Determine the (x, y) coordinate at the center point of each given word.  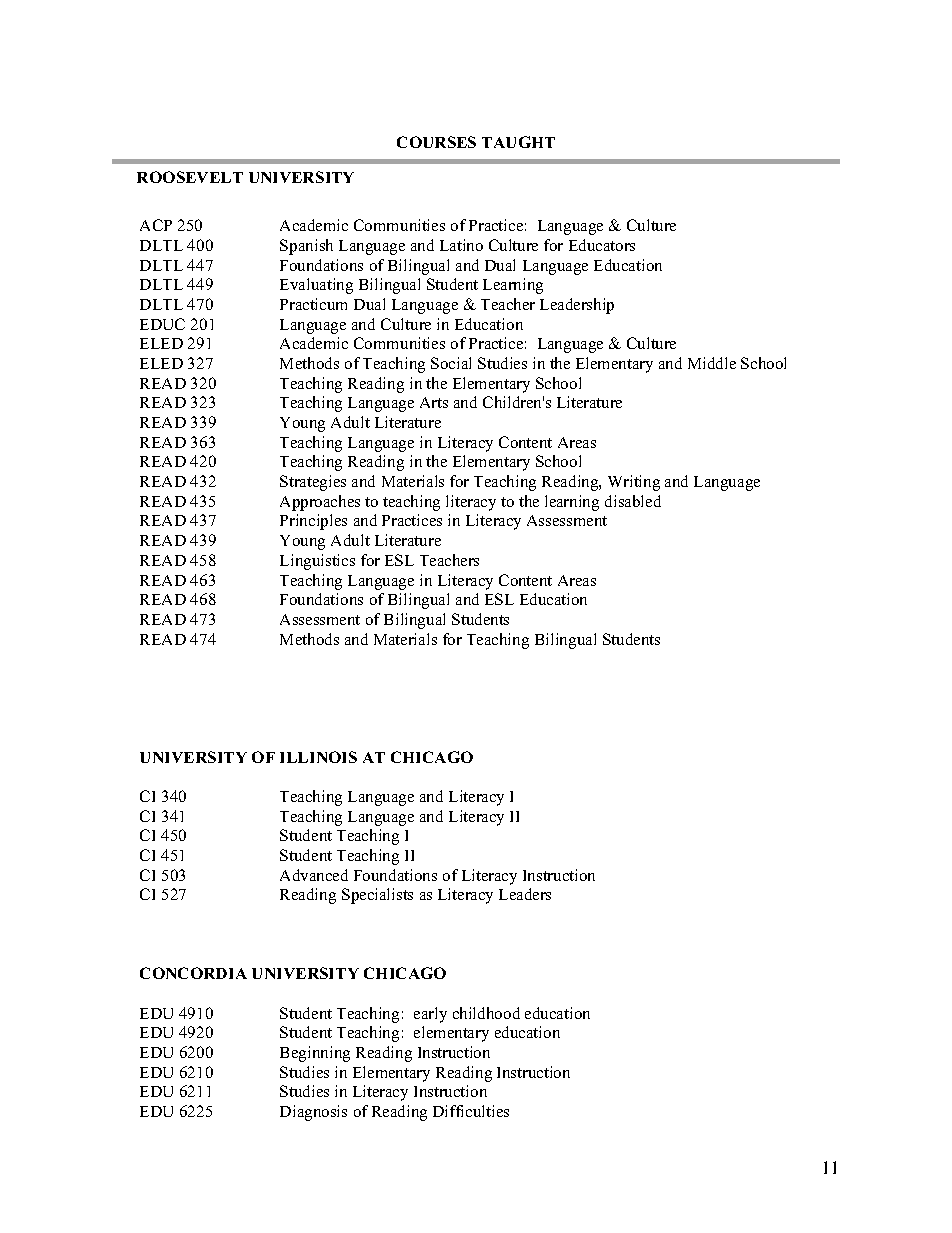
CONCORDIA (193, 973)
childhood (486, 1013)
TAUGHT (518, 142)
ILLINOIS (318, 757)
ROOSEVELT (190, 177)
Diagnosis (313, 1113)
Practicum (313, 304)
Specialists (377, 896)
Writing (634, 483)
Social (451, 363)
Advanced (314, 875)
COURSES (436, 142)
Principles (313, 522)
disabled (633, 501)
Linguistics (317, 562)
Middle (712, 363)
